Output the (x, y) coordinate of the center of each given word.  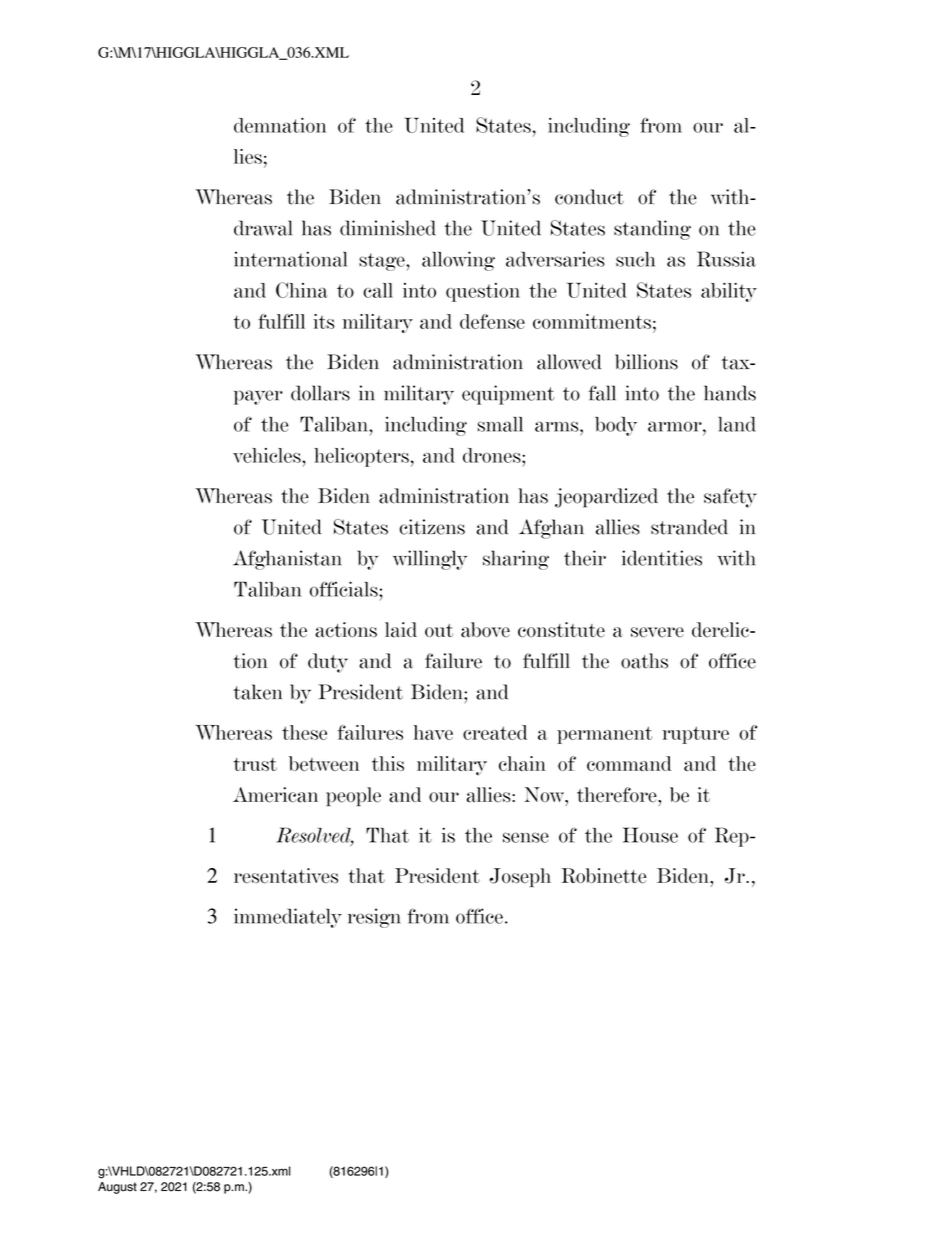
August (117, 1188)
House (650, 835)
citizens (432, 527)
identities (662, 558)
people (353, 796)
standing (652, 230)
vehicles (268, 455)
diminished (388, 228)
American (275, 795)
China (302, 290)
